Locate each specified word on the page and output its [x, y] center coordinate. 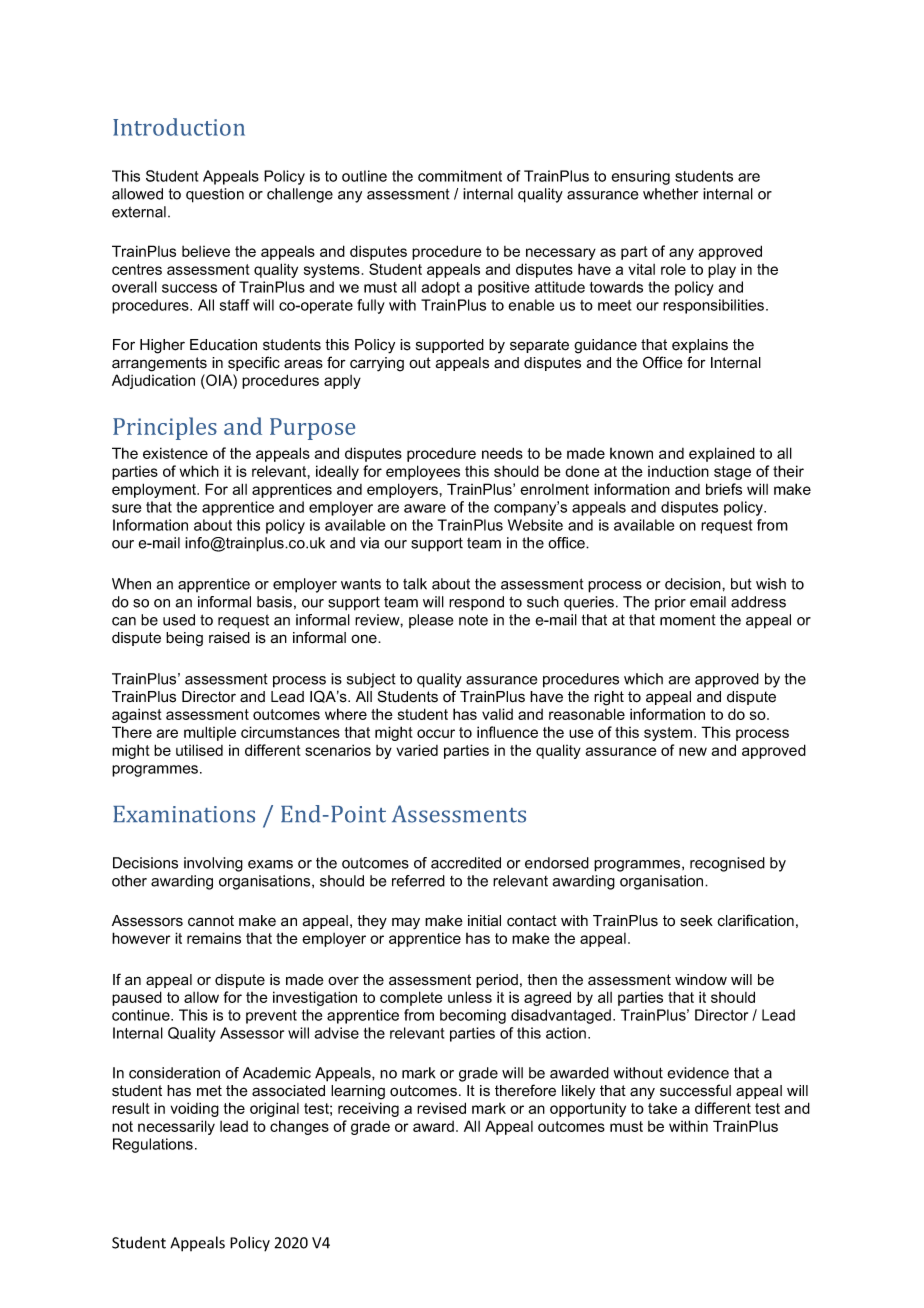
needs [502, 453]
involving [213, 864]
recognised [727, 864]
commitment [460, 176]
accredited [466, 863]
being [184, 639]
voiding [194, 1109]
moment [688, 620]
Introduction [179, 127]
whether [670, 194]
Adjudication [153, 381]
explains [700, 346]
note [473, 620]
